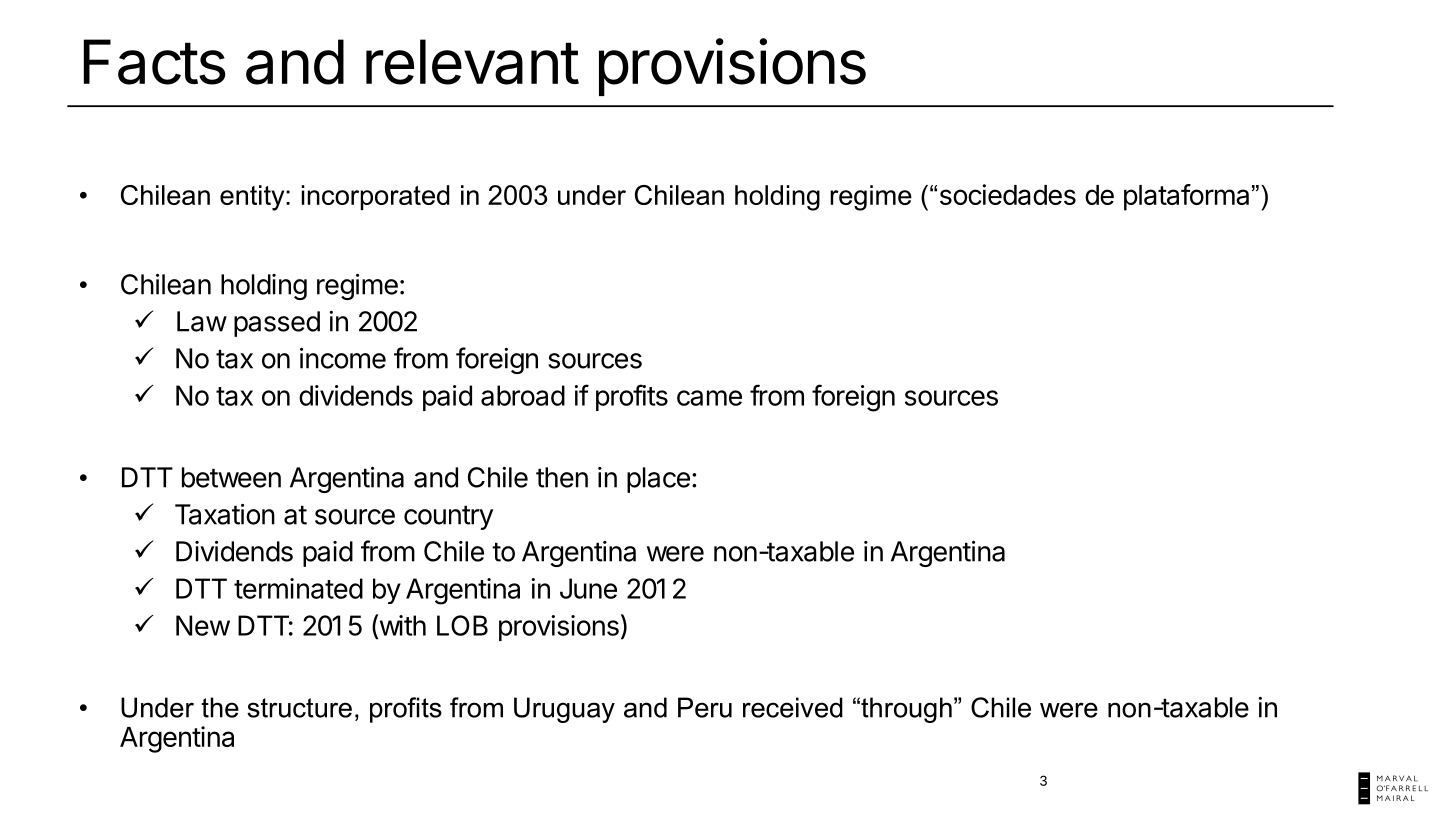 The height and width of the document is (819, 1456). What do you see at coordinates (343, 358) in the document?
I see `income` at bounding box center [343, 358].
